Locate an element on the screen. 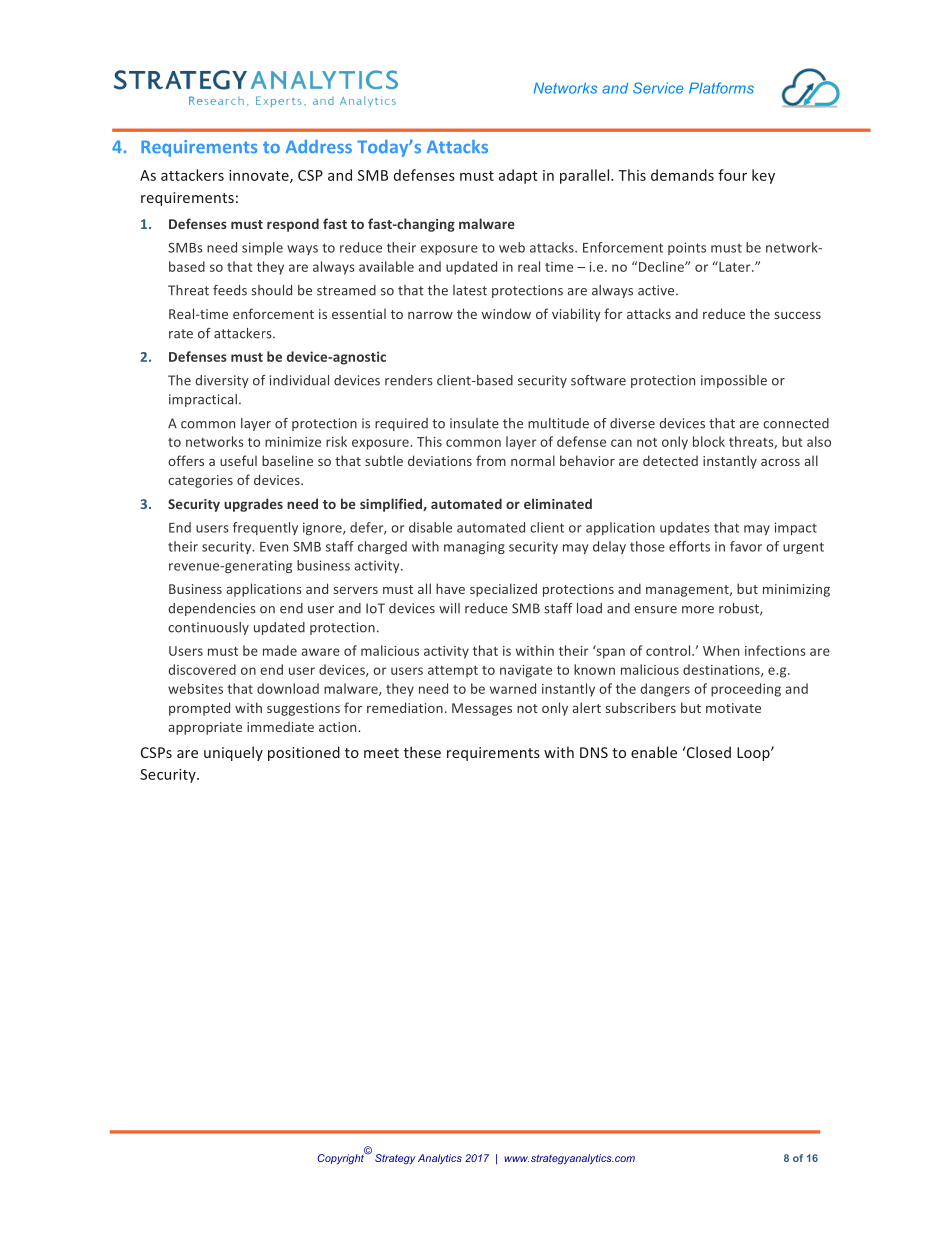  minimize is located at coordinates (293, 442).
